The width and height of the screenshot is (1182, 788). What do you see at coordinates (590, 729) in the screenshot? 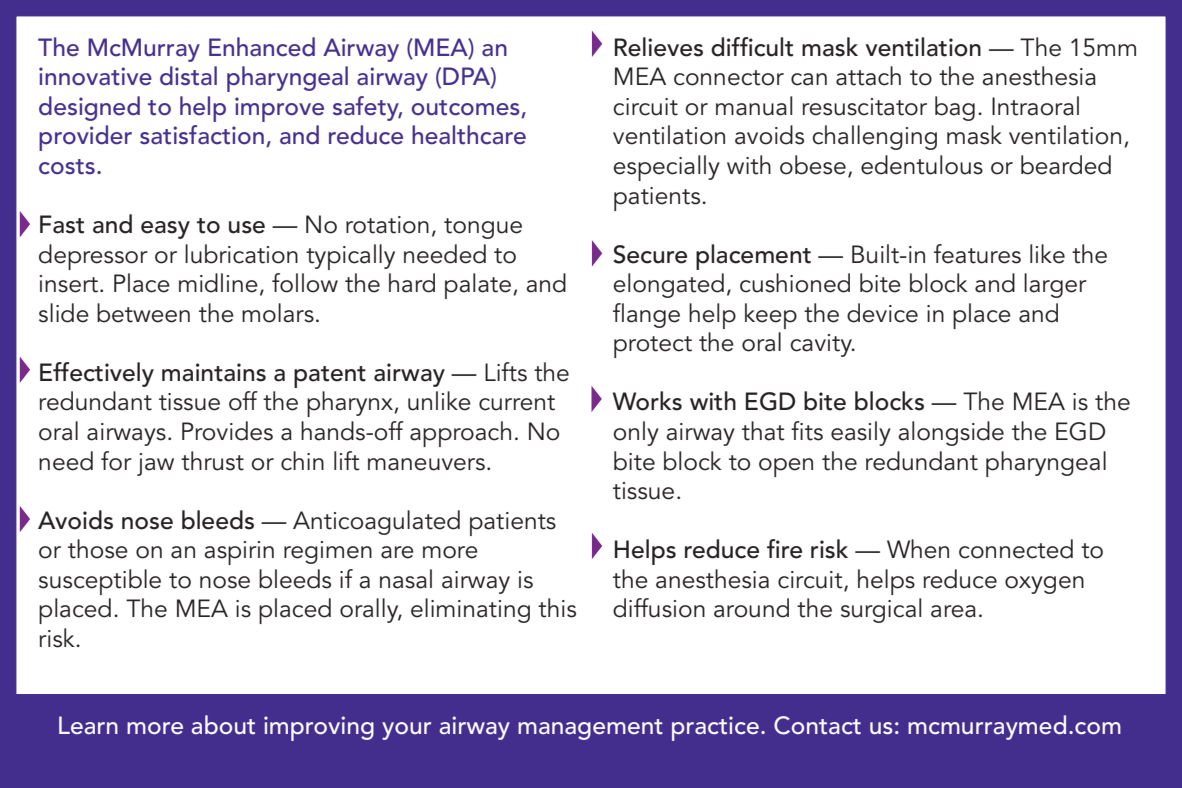
I see `management` at bounding box center [590, 729].
